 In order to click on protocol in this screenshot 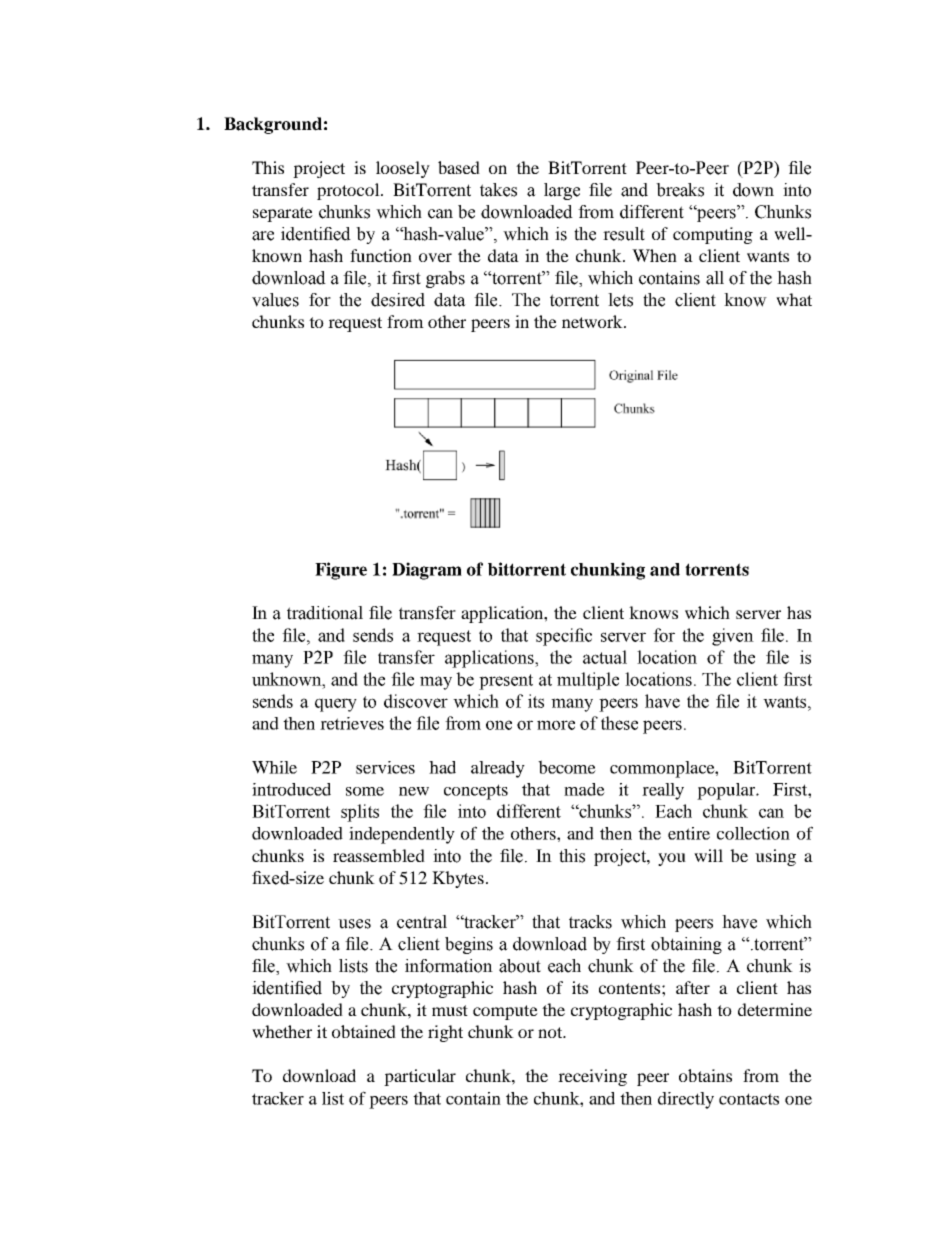, I will do `click(349, 191)`.
